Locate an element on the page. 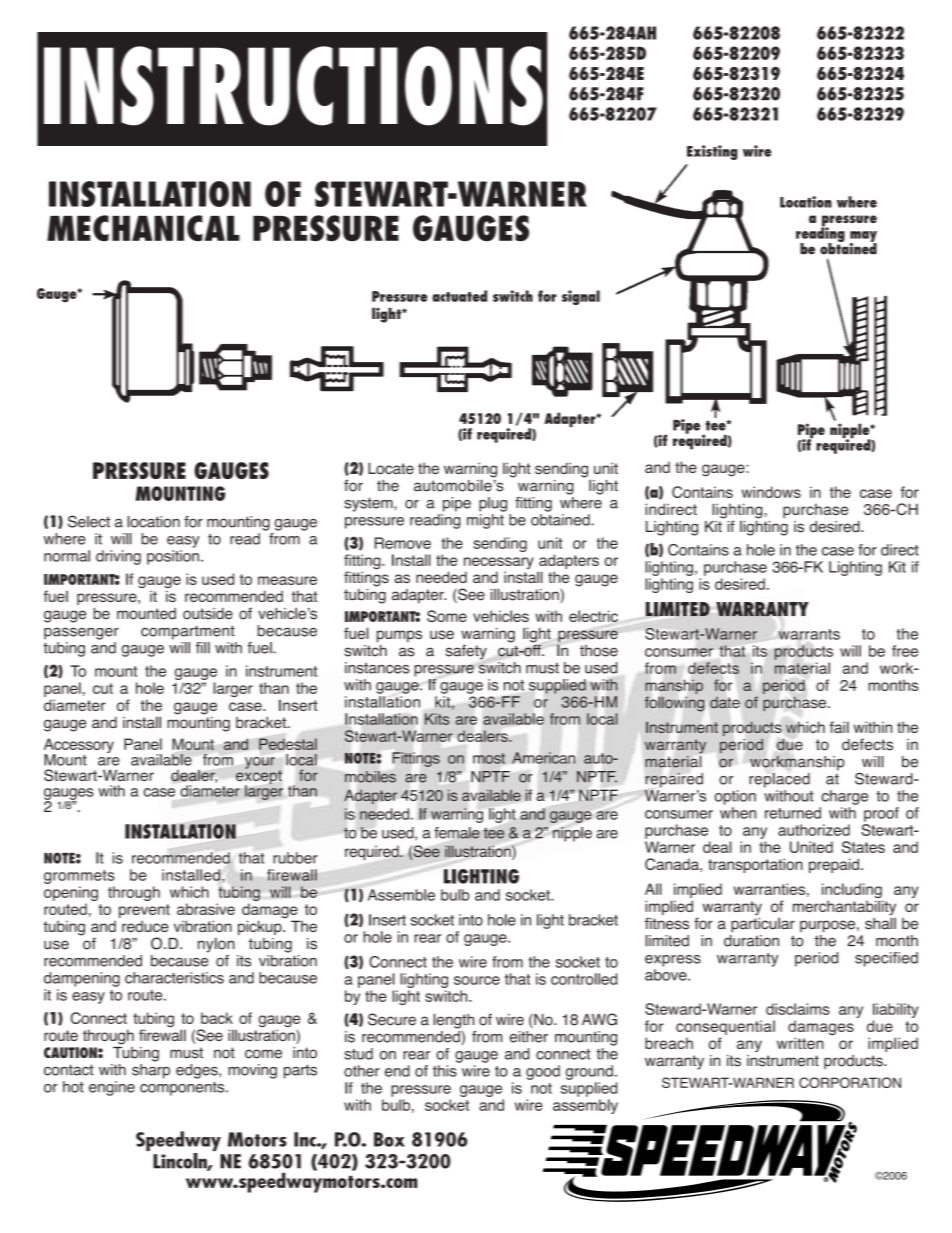 This page has width=952, height=1233. compartment is located at coordinates (188, 632).
